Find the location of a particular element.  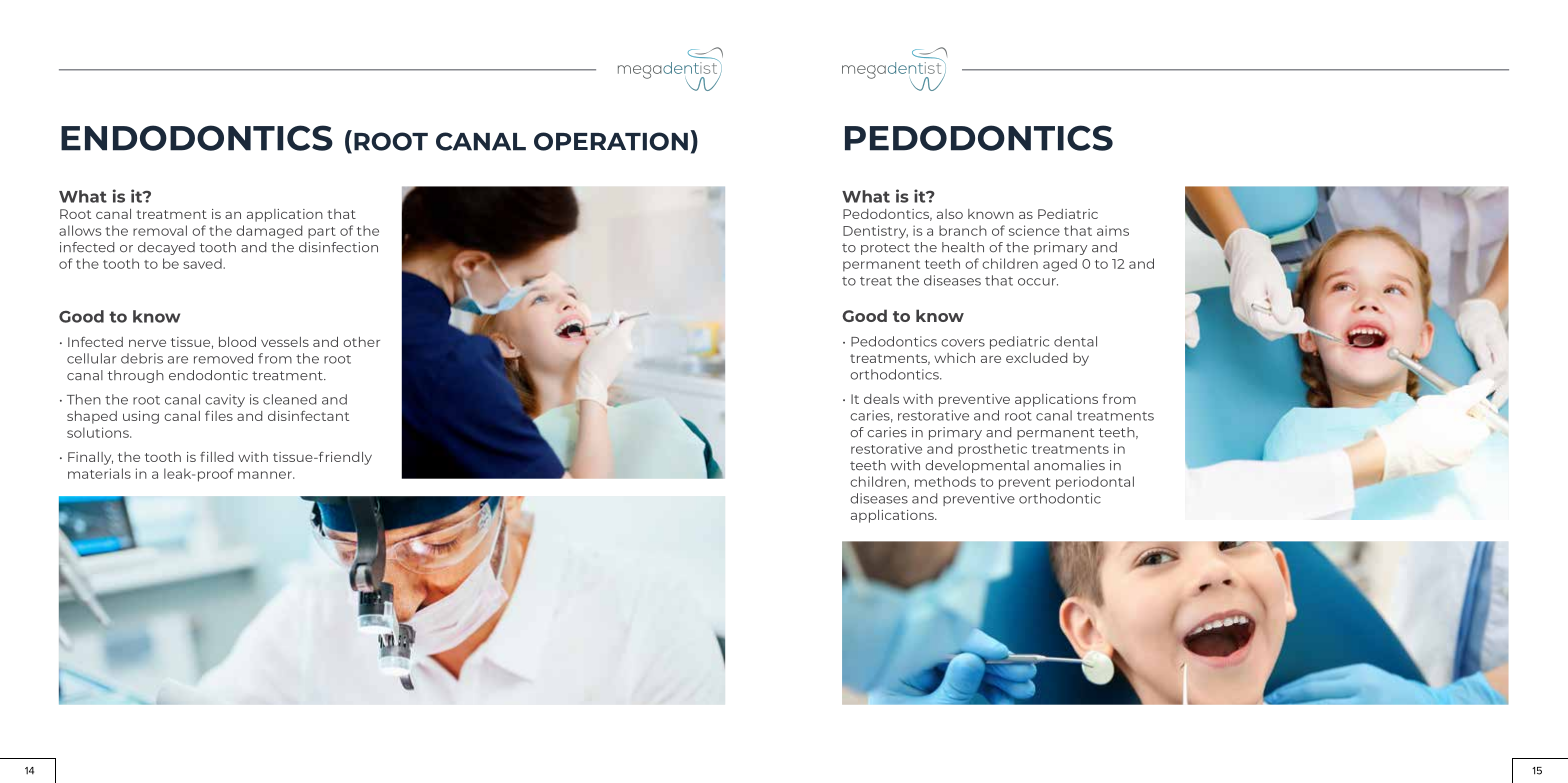

covers is located at coordinates (963, 343).
